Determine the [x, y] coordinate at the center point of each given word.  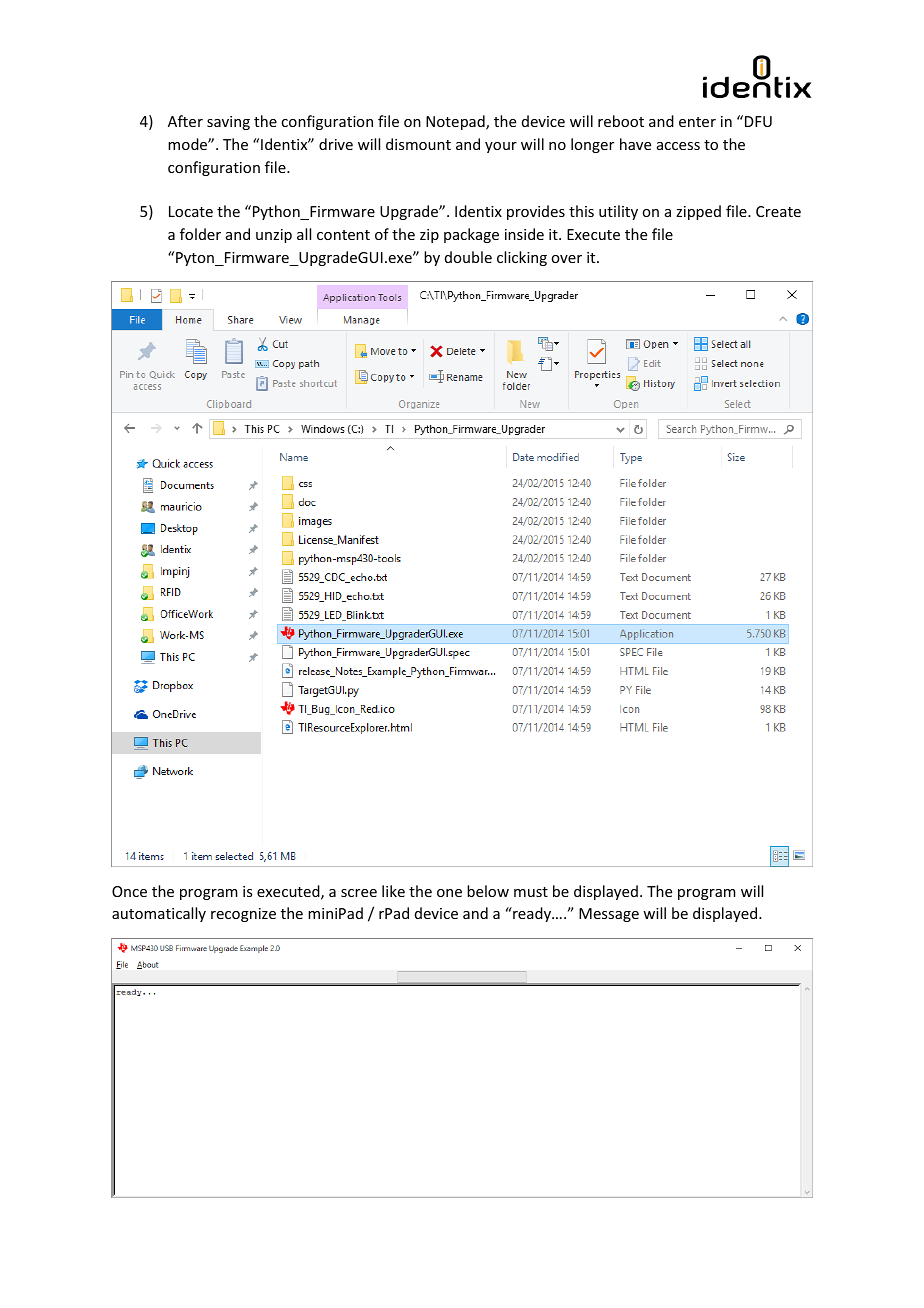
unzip [274, 236]
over [566, 259]
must [531, 892]
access [678, 146]
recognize [243, 915]
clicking [522, 258]
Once [129, 891]
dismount [418, 144]
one [449, 893]
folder [200, 234]
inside [524, 234]
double [468, 257]
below [488, 891]
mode [188, 144]
